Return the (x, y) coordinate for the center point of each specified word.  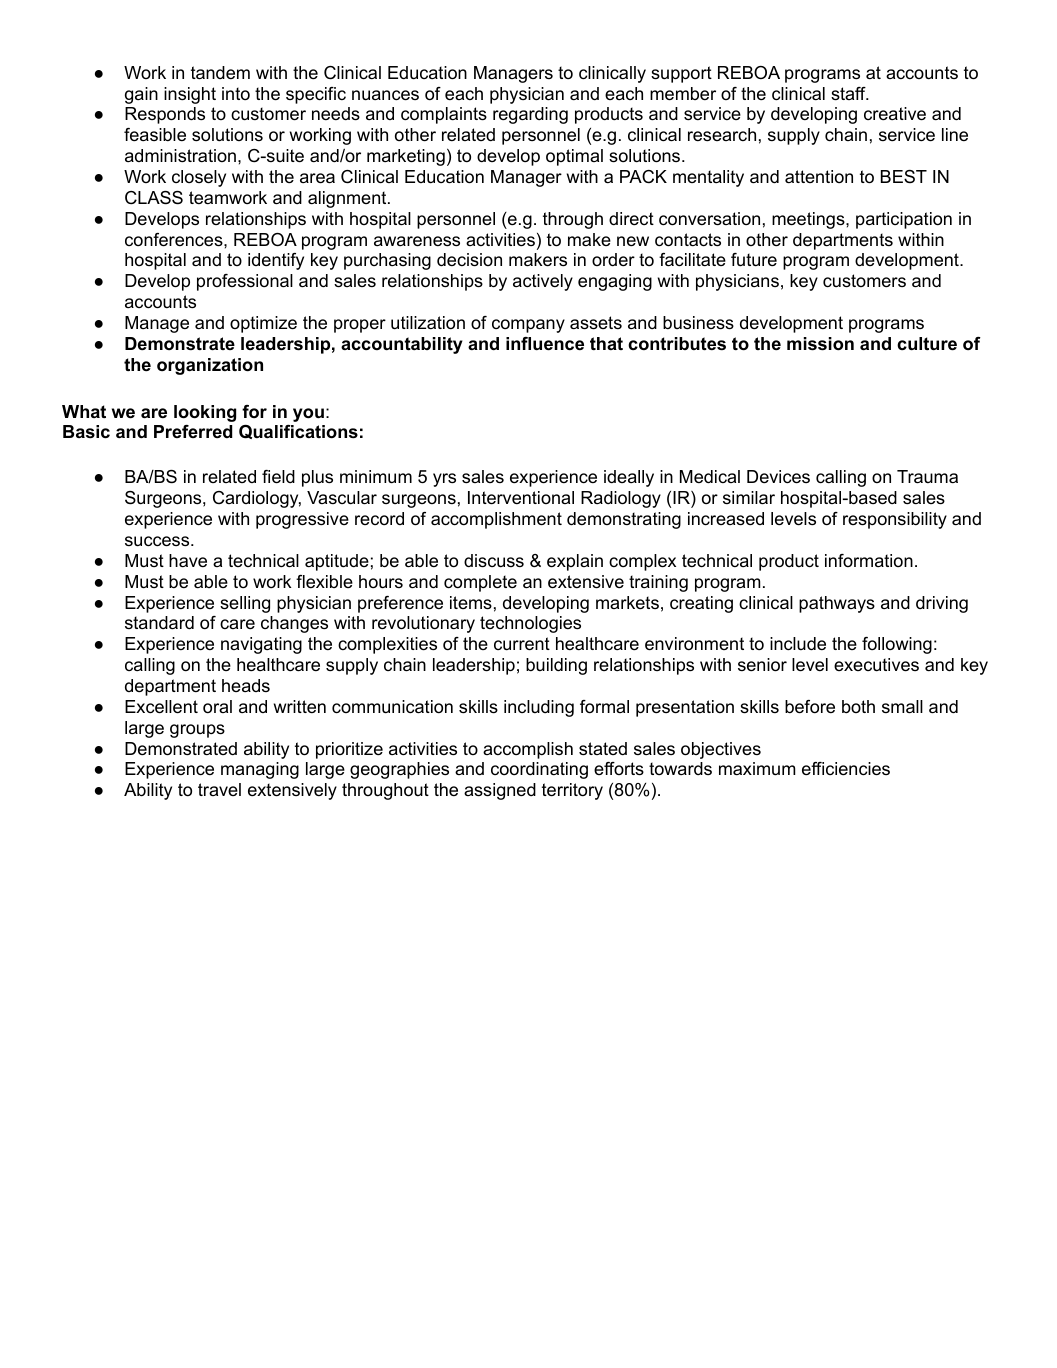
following (897, 645)
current (522, 644)
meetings (808, 220)
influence (545, 344)
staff (849, 94)
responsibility (895, 520)
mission (820, 344)
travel (219, 789)
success (158, 541)
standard (159, 623)
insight (190, 95)
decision (469, 260)
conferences (175, 240)
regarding (530, 115)
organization (210, 366)
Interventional (521, 498)
